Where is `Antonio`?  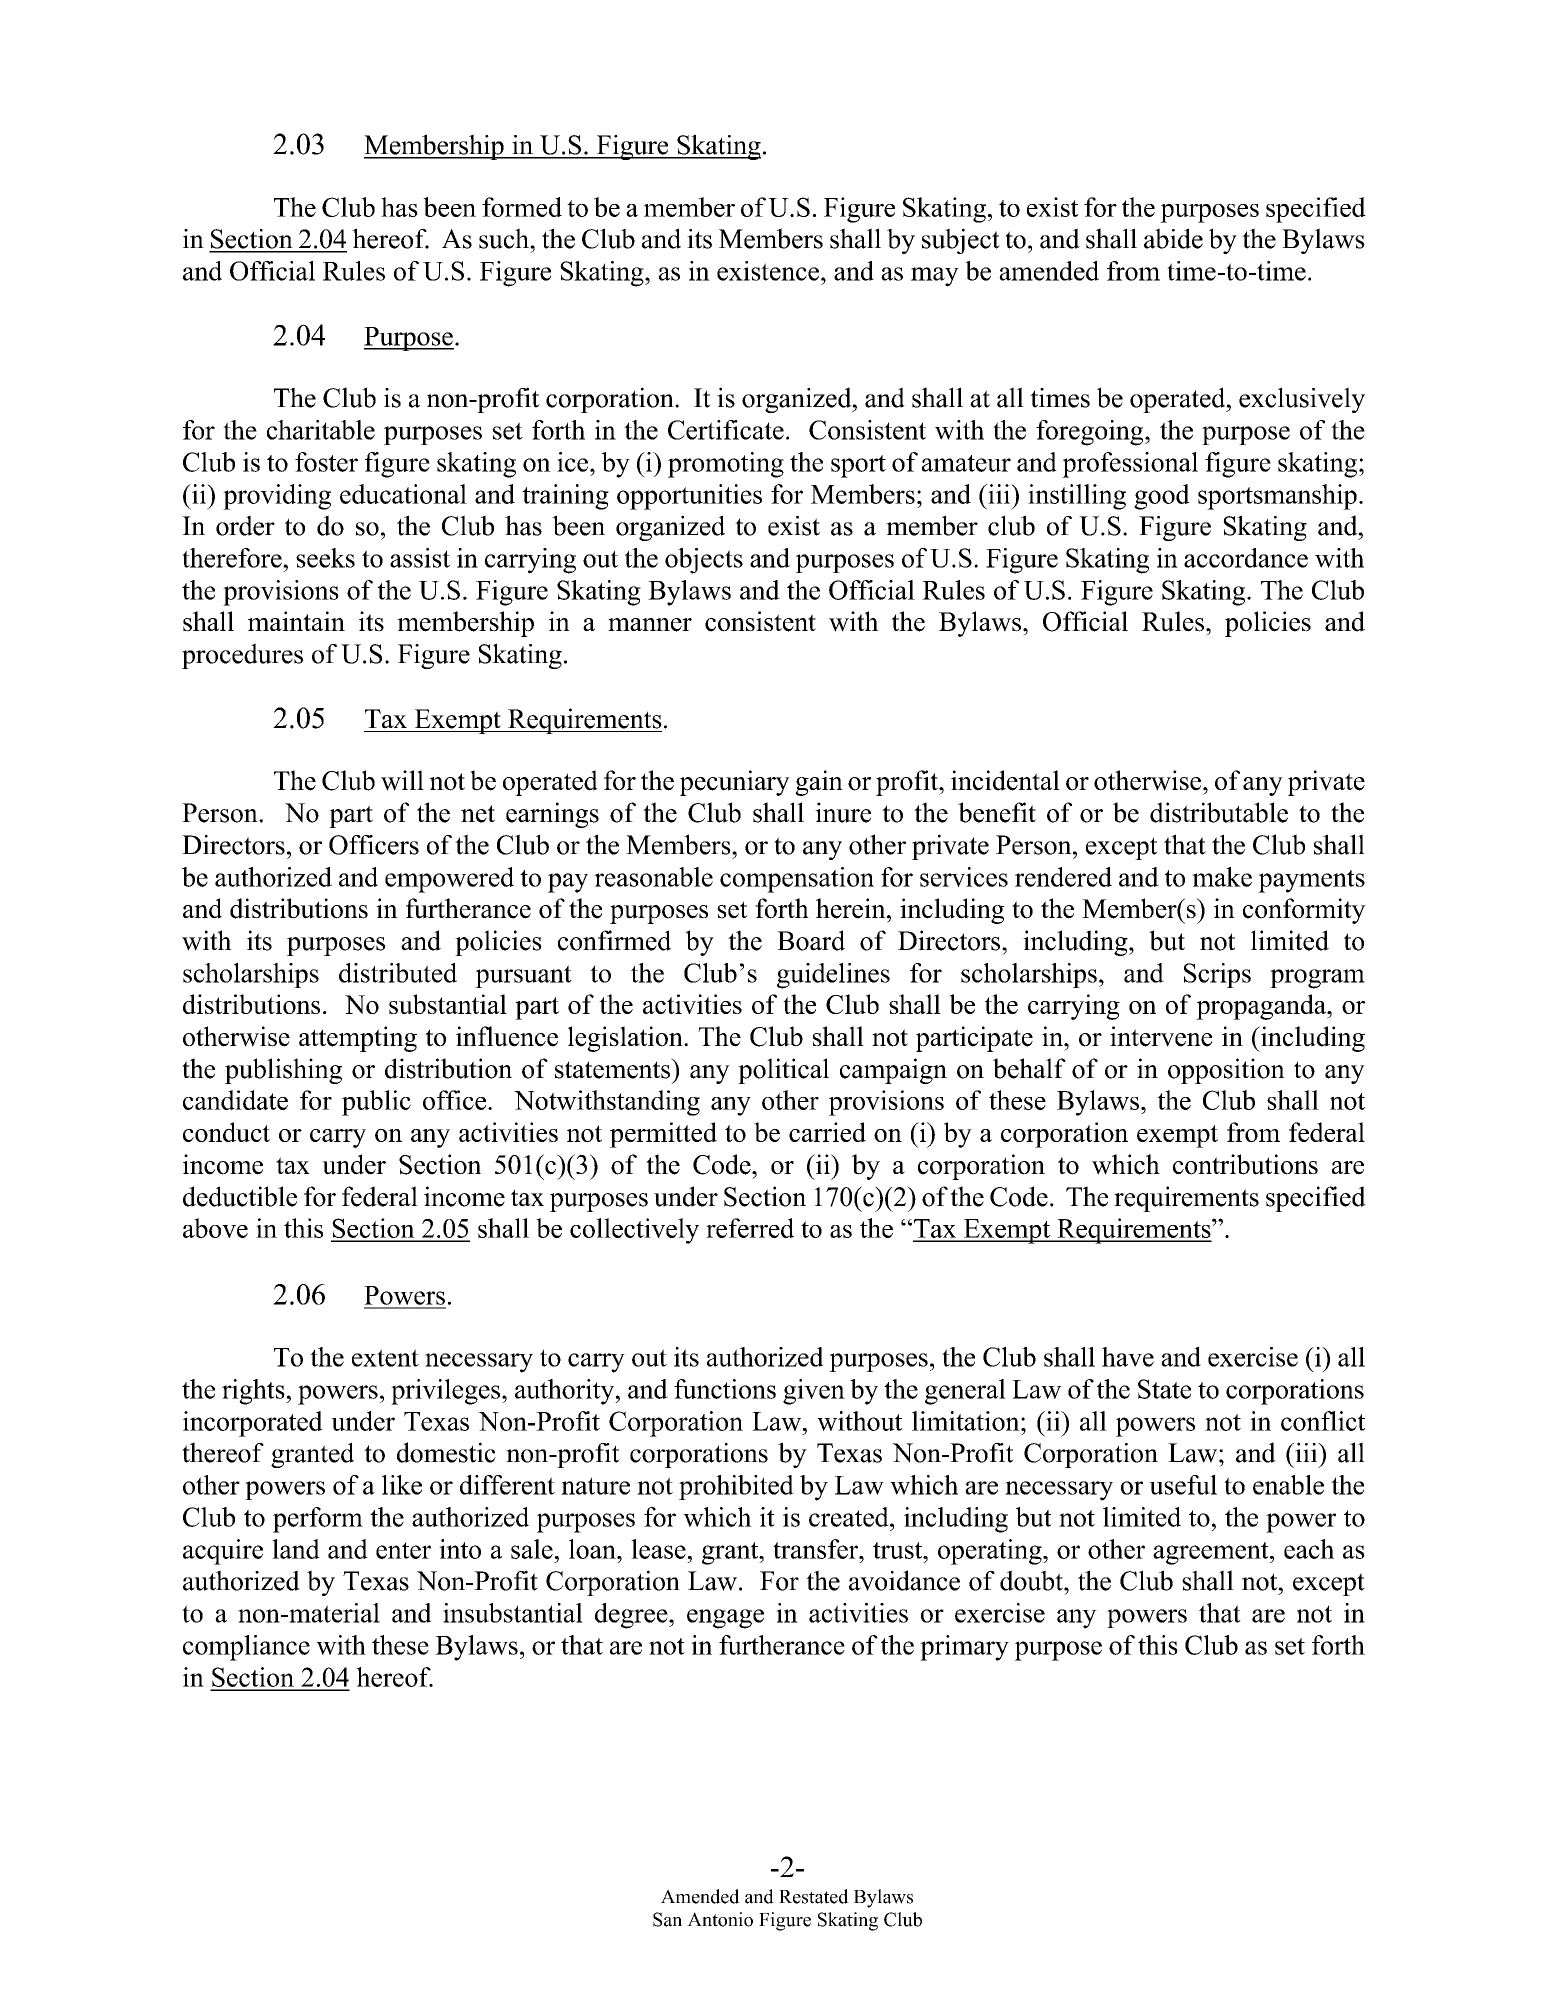 Antonio is located at coordinates (720, 1919).
